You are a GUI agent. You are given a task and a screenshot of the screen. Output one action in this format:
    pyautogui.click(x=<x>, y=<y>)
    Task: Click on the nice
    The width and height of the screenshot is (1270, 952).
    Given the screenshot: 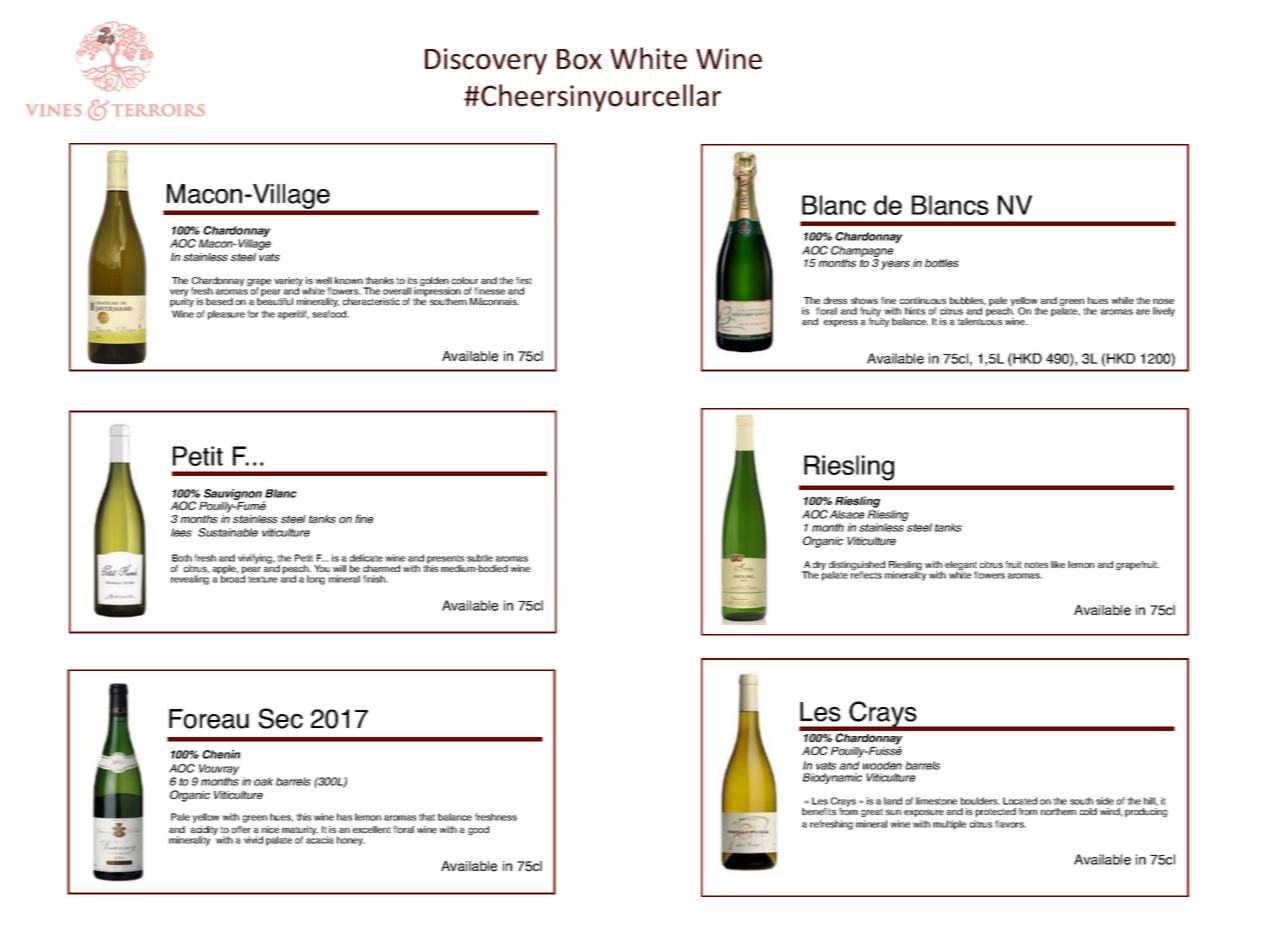 What is the action you would take?
    pyautogui.click(x=270, y=829)
